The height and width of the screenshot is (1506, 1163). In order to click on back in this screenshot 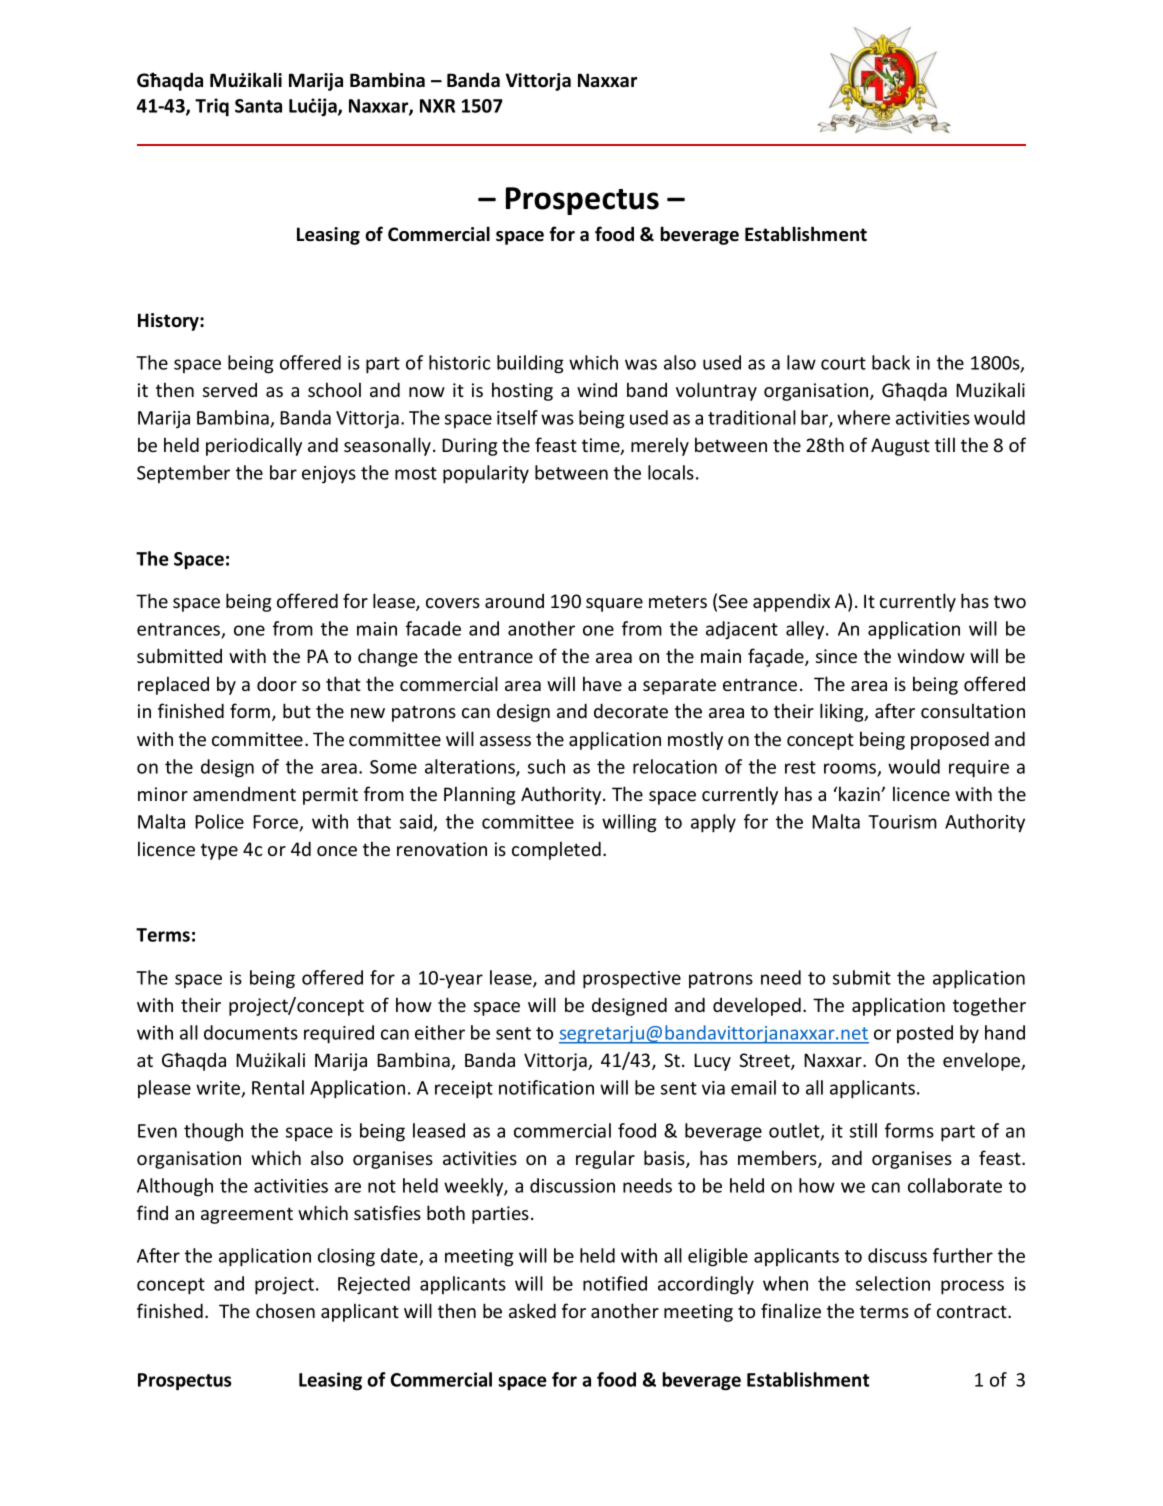, I will do `click(891, 362)`.
